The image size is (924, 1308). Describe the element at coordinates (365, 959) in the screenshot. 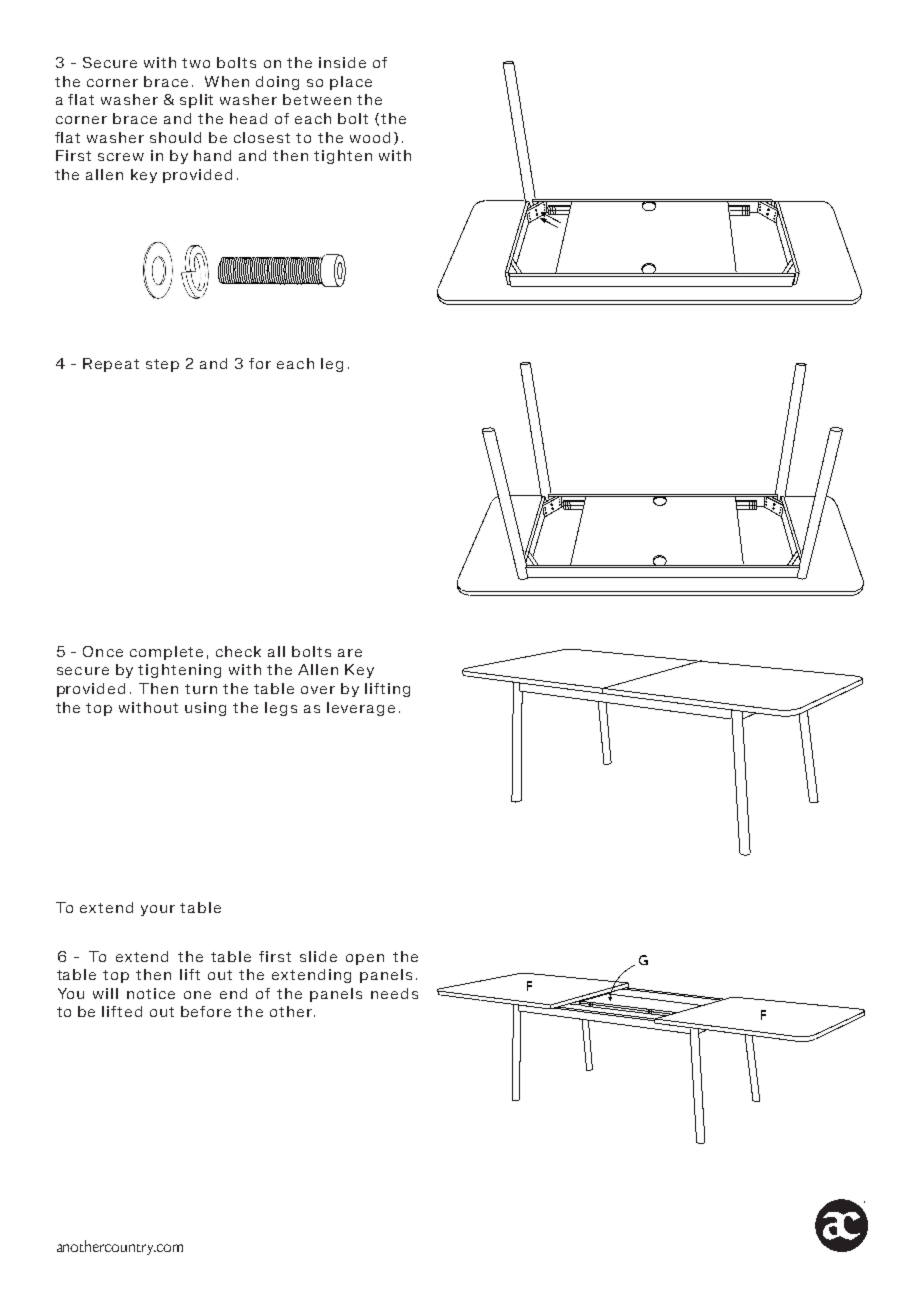

I see `open` at that location.
